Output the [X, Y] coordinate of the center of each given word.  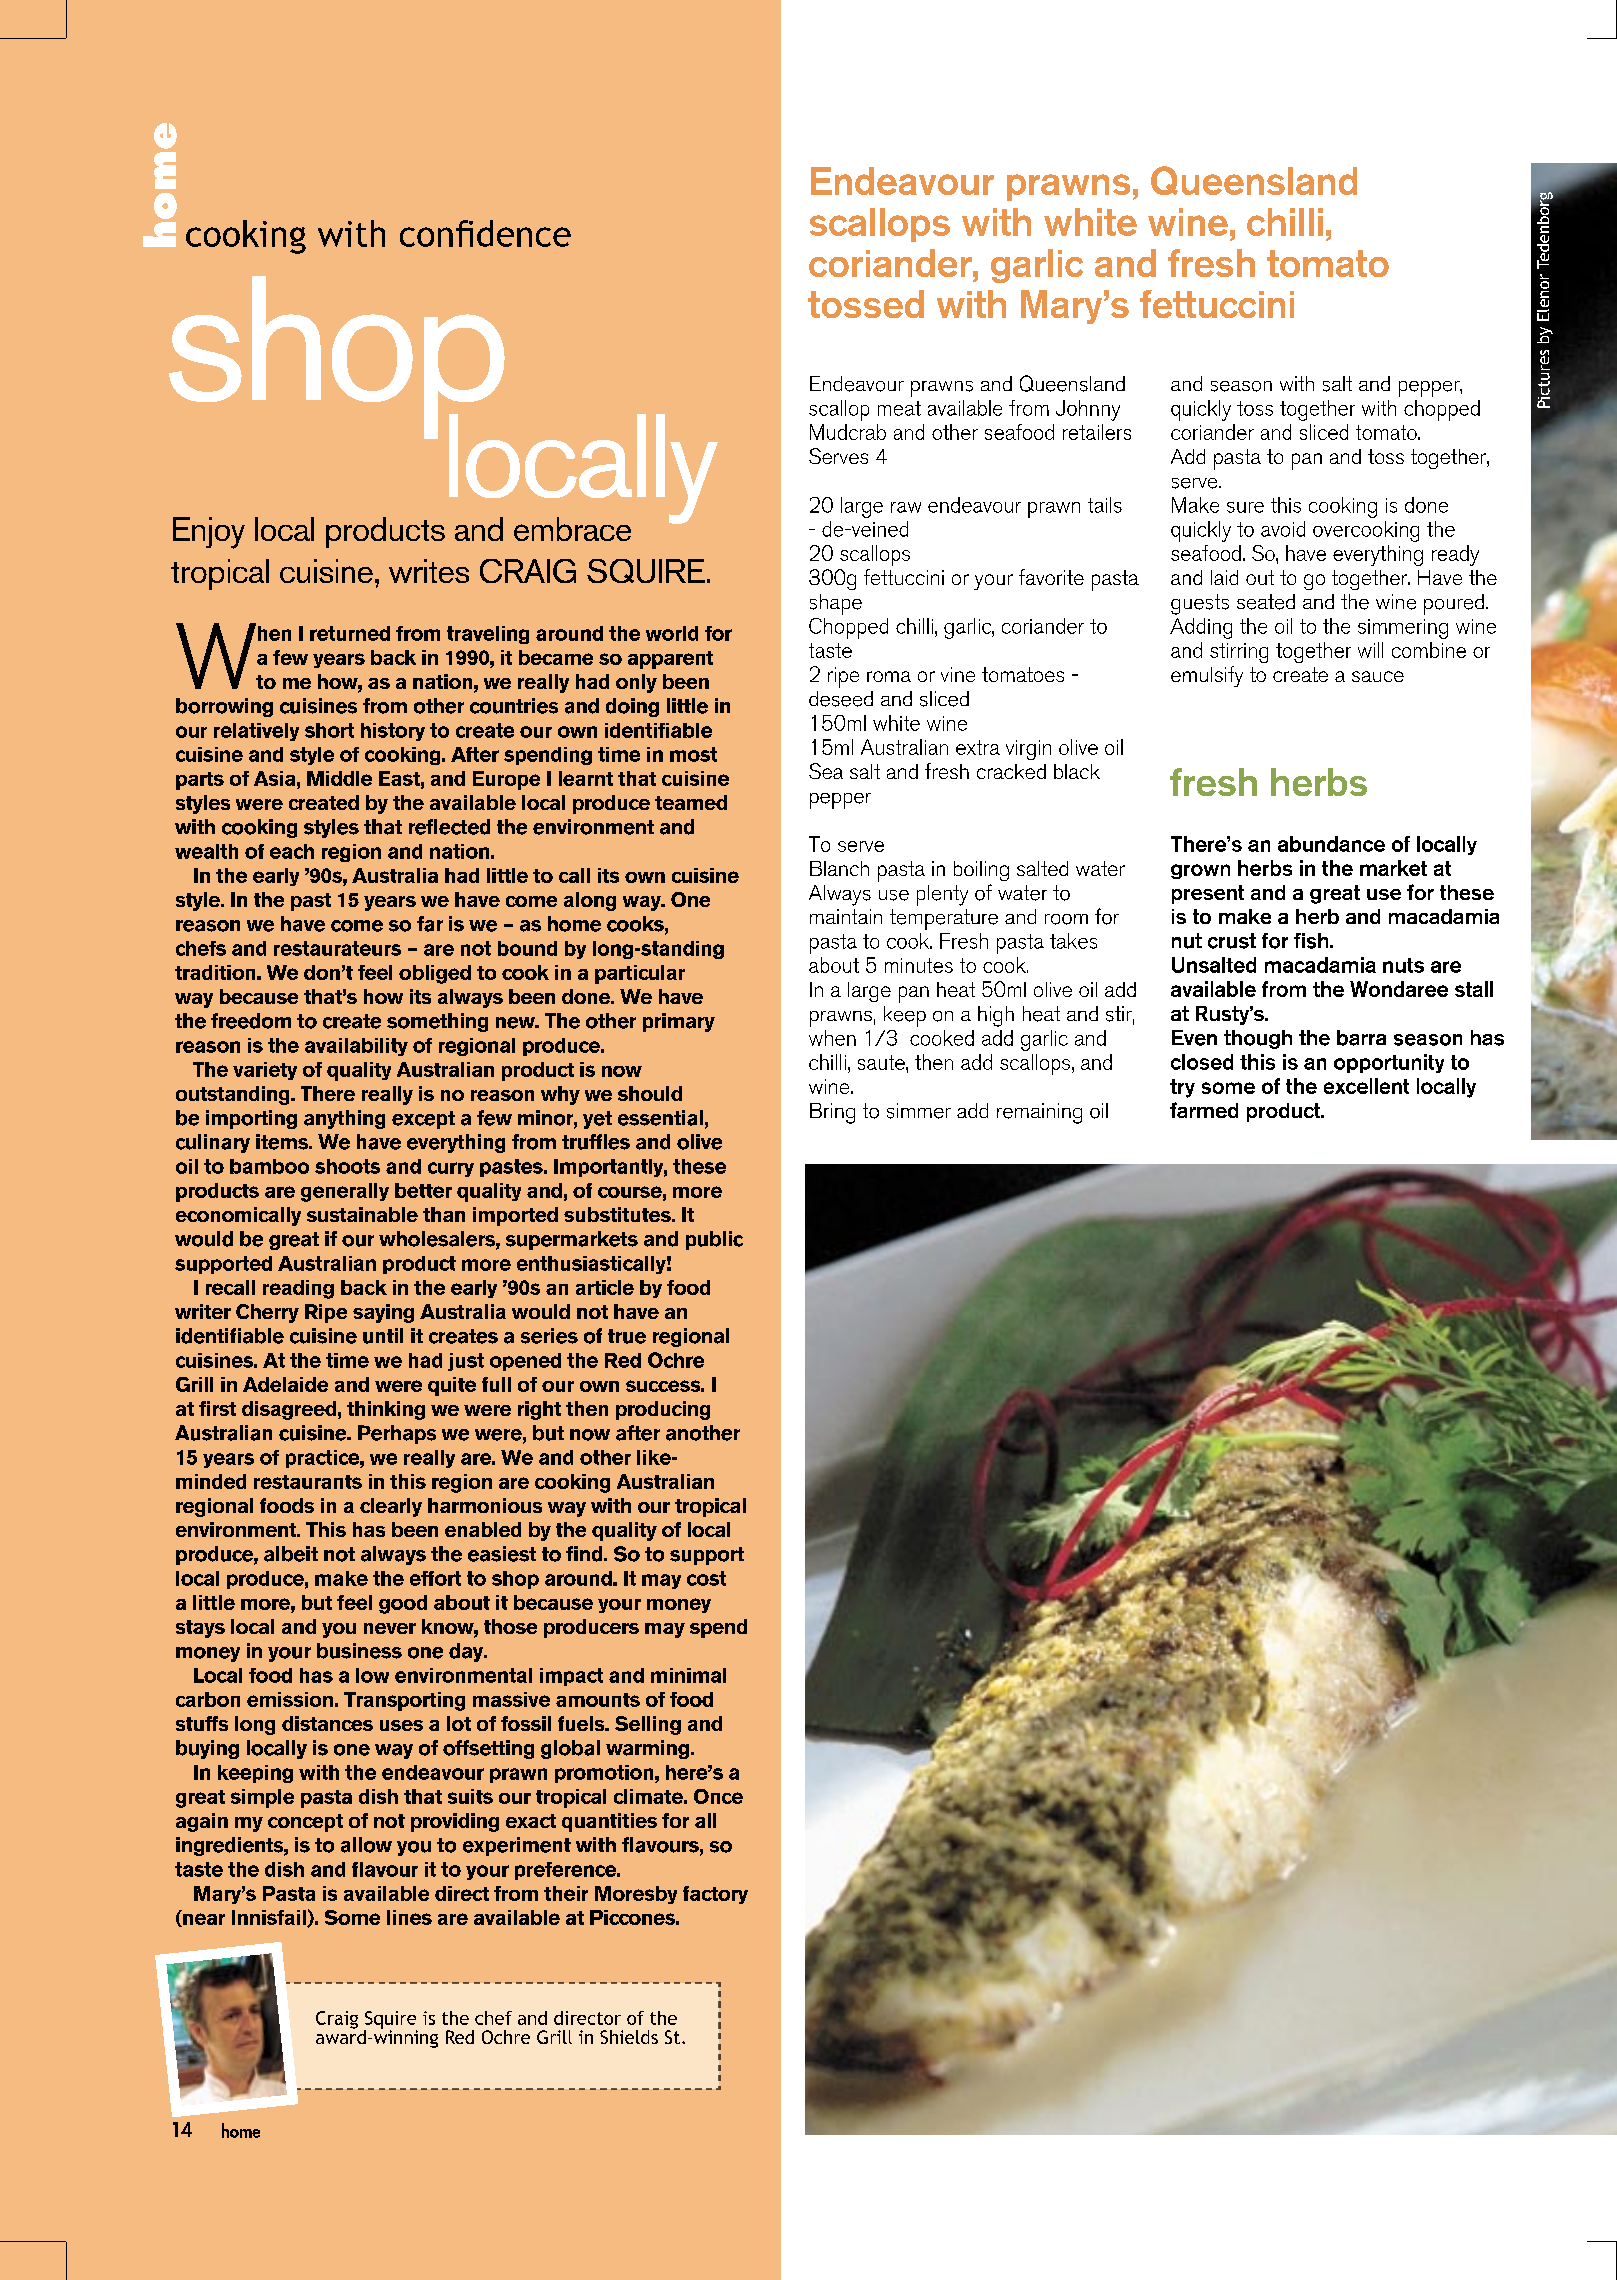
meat [899, 408]
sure [1245, 507]
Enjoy [209, 533]
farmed [1204, 1110]
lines [409, 1917]
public [714, 1240]
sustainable [362, 1214]
